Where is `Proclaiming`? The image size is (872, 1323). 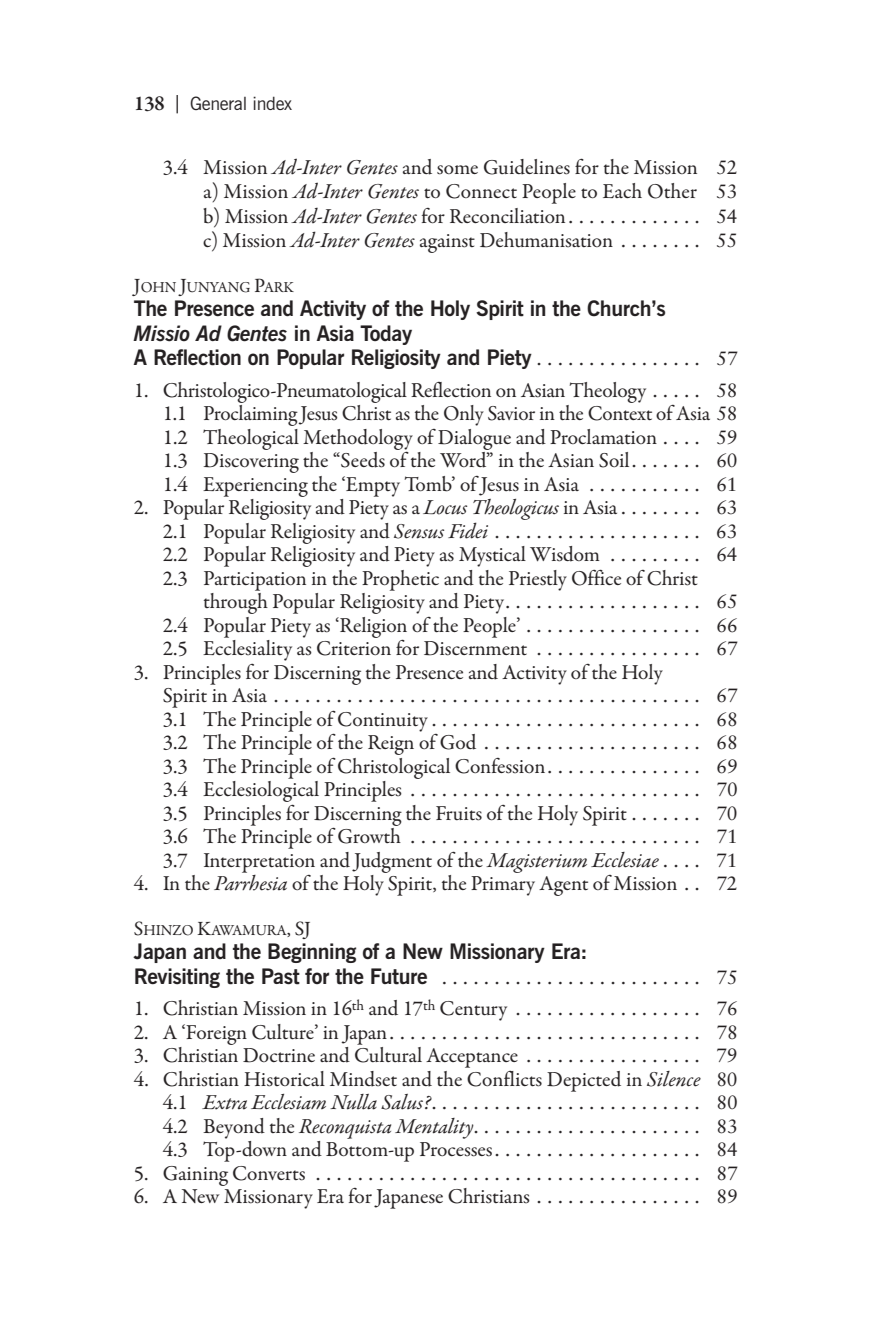
Proclaiming is located at coordinates (251, 414).
